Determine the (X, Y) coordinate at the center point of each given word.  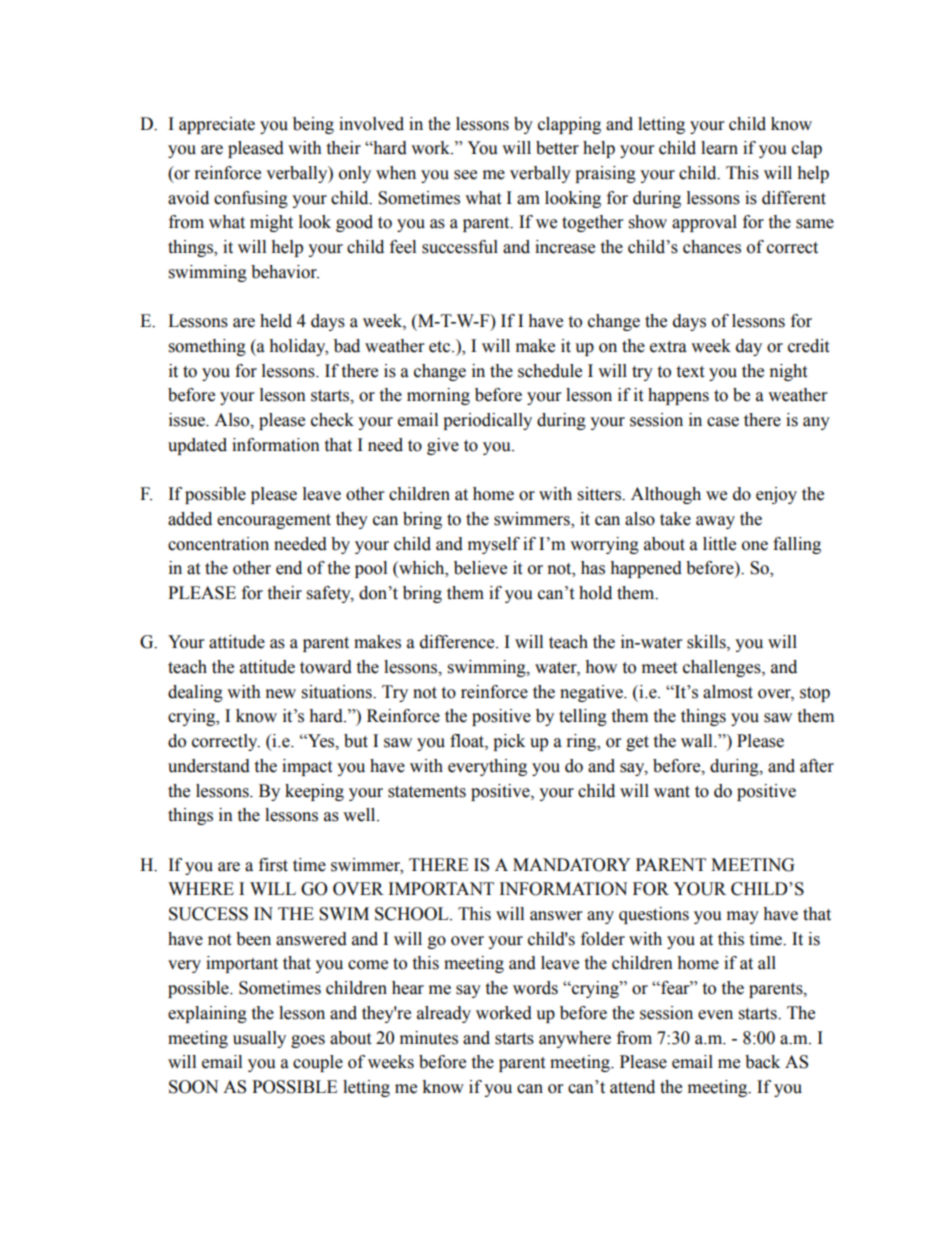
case (723, 422)
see (465, 175)
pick (509, 742)
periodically (487, 421)
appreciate (217, 125)
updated (197, 446)
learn (719, 148)
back (762, 1062)
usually (259, 1039)
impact (307, 767)
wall (698, 741)
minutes (429, 1038)
